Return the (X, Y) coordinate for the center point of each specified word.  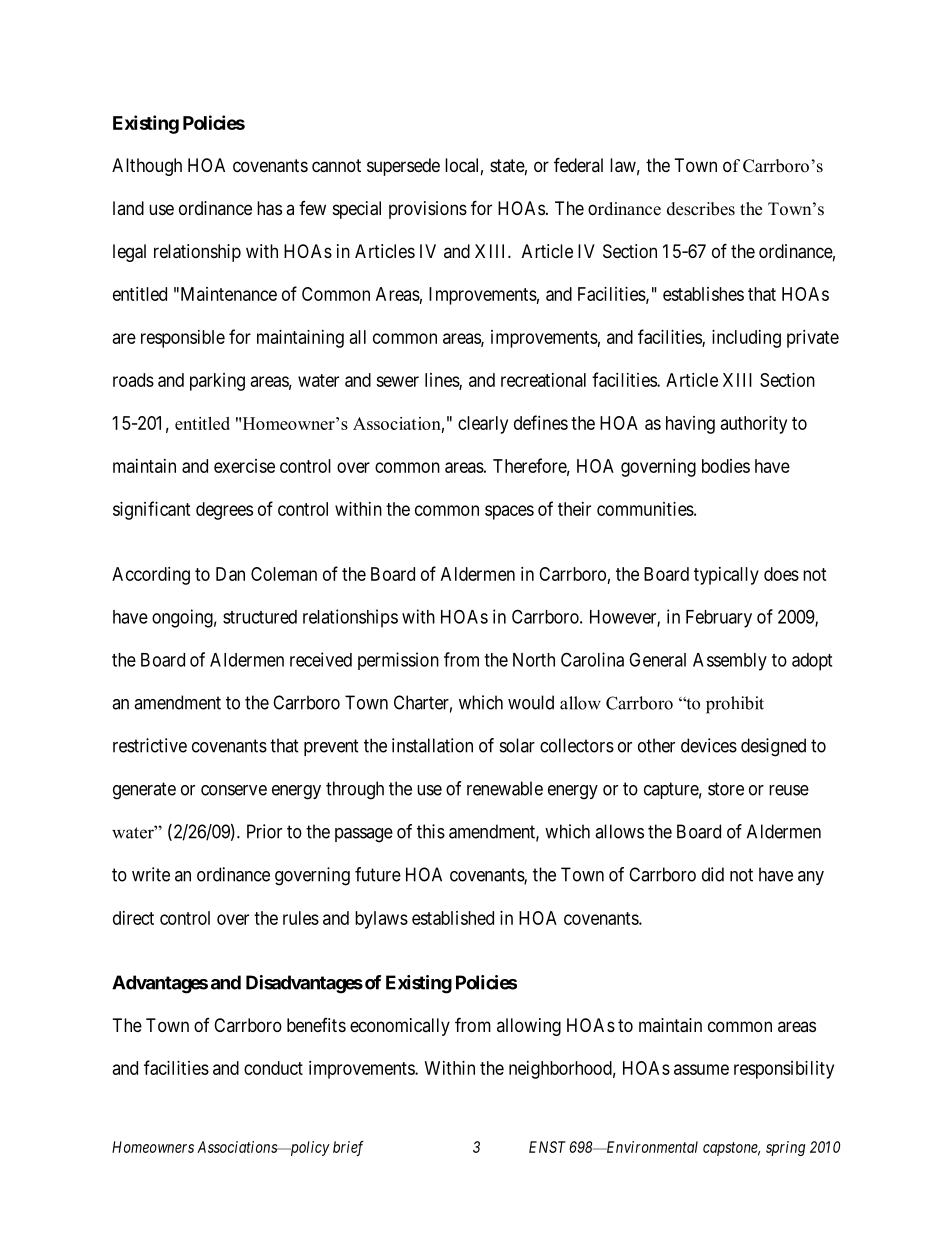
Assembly (730, 662)
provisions (428, 210)
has (269, 208)
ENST (547, 1147)
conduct (273, 1068)
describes (701, 209)
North (534, 660)
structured (260, 617)
